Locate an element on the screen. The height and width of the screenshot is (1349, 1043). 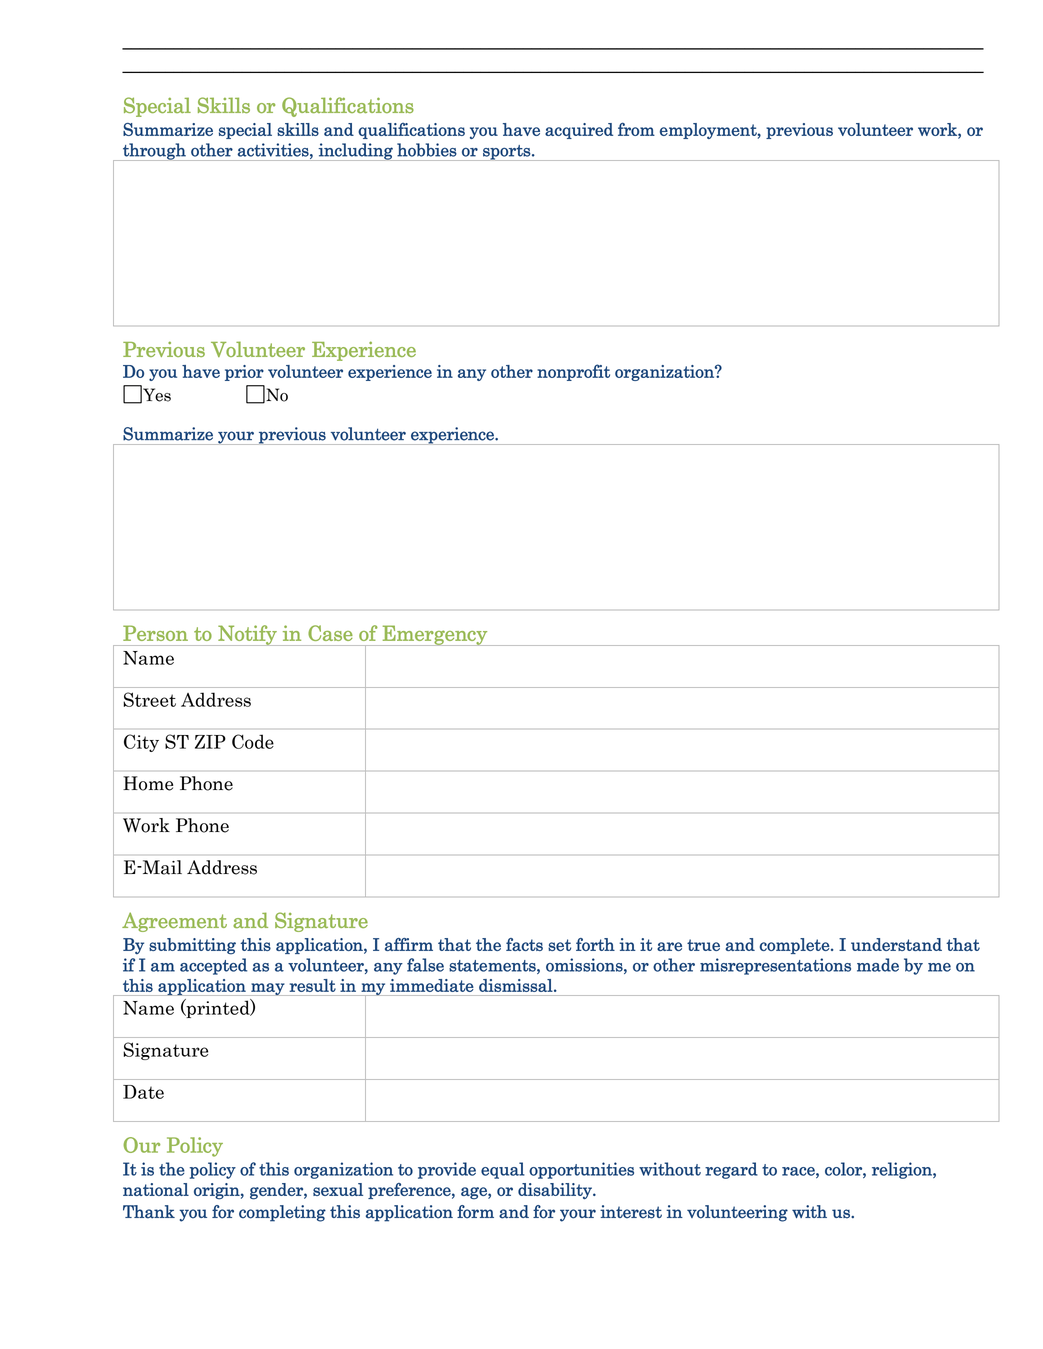
complete is located at coordinates (796, 946).
